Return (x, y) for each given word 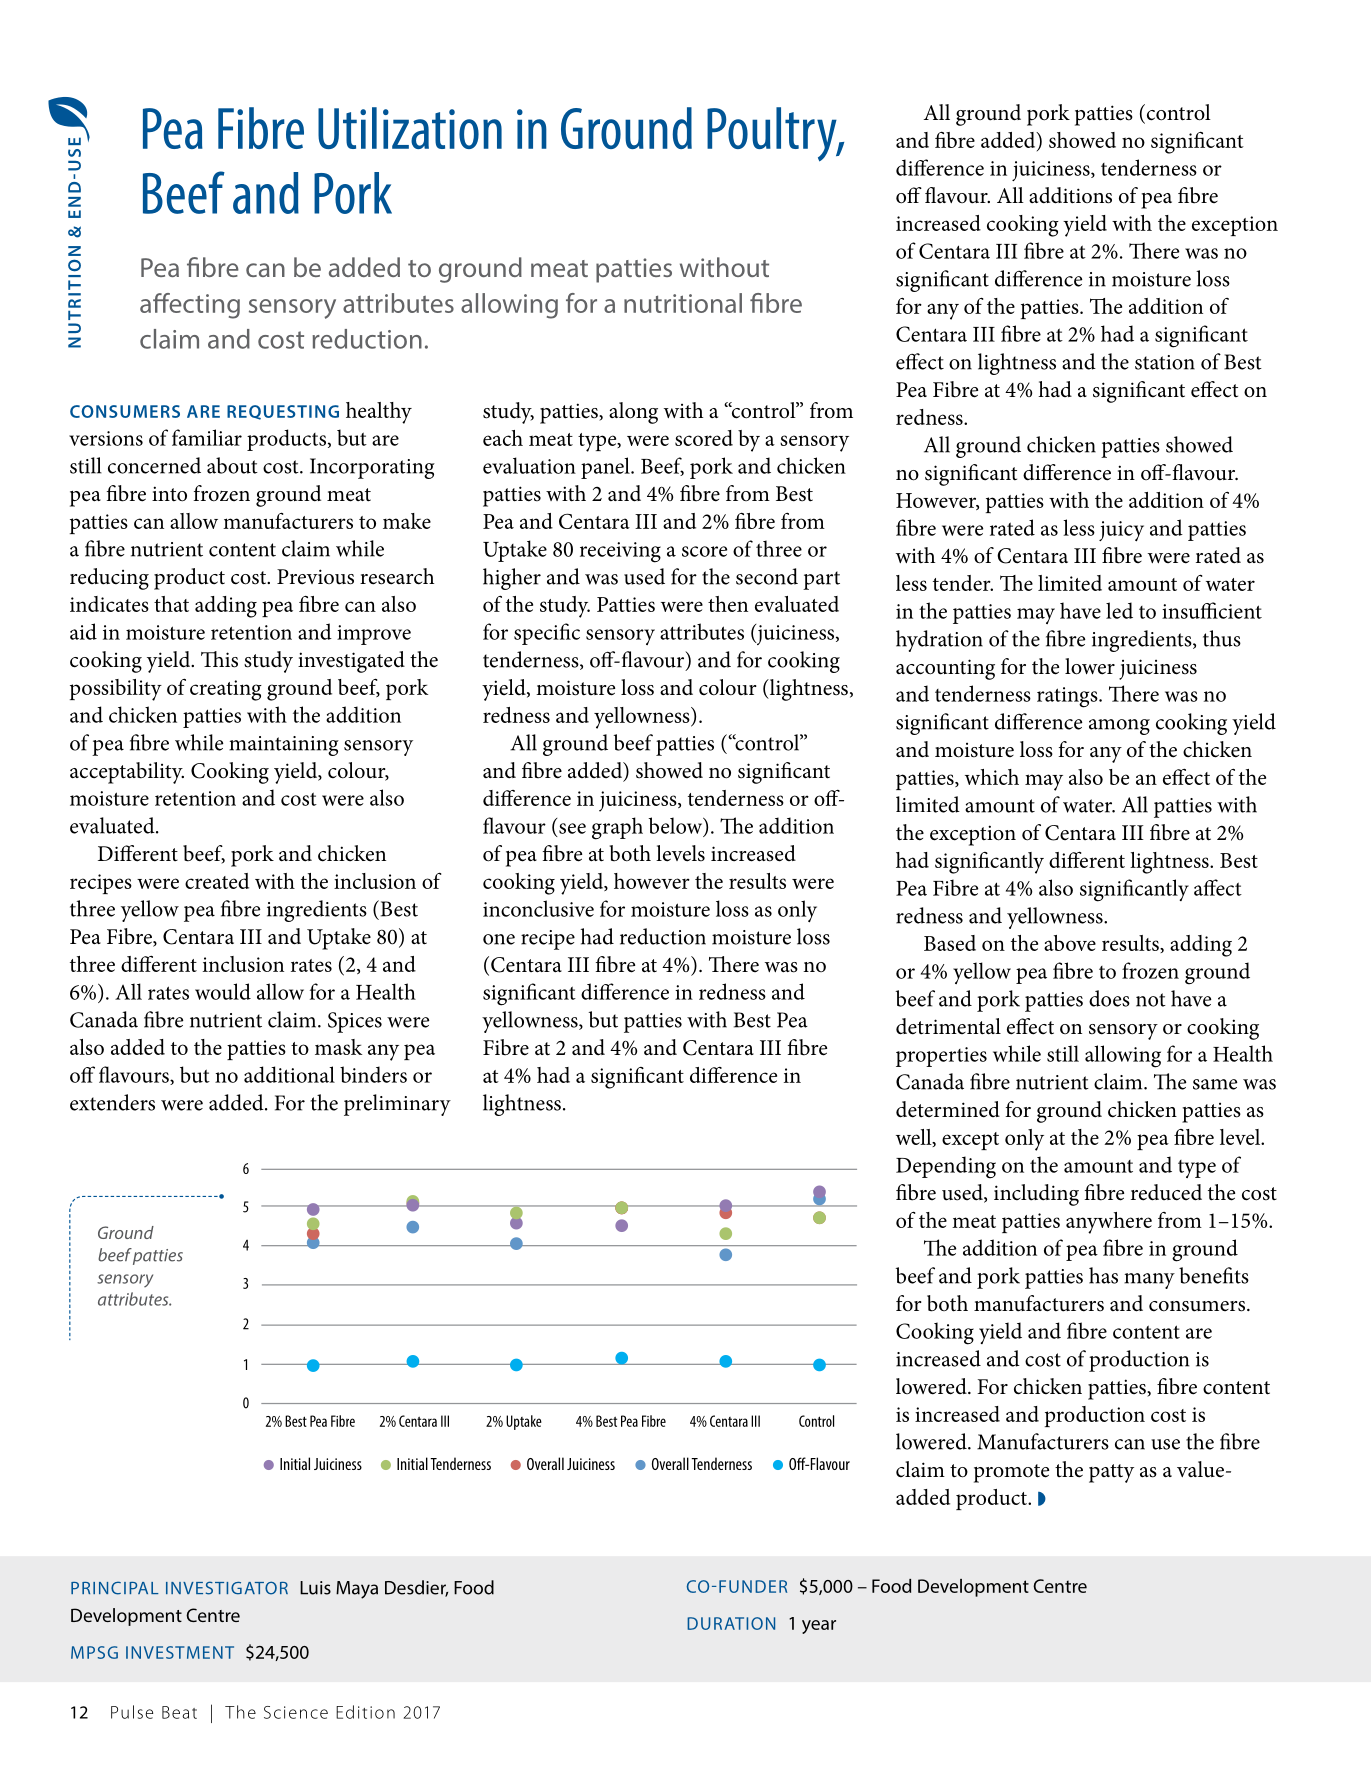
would (223, 991)
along (633, 413)
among (1119, 727)
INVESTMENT (180, 1652)
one (499, 939)
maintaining (284, 746)
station (1165, 362)
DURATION (731, 1623)
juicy (1121, 531)
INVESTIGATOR (227, 1588)
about (232, 465)
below (676, 826)
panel (606, 468)
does (1109, 998)
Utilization (410, 128)
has (1103, 1275)
